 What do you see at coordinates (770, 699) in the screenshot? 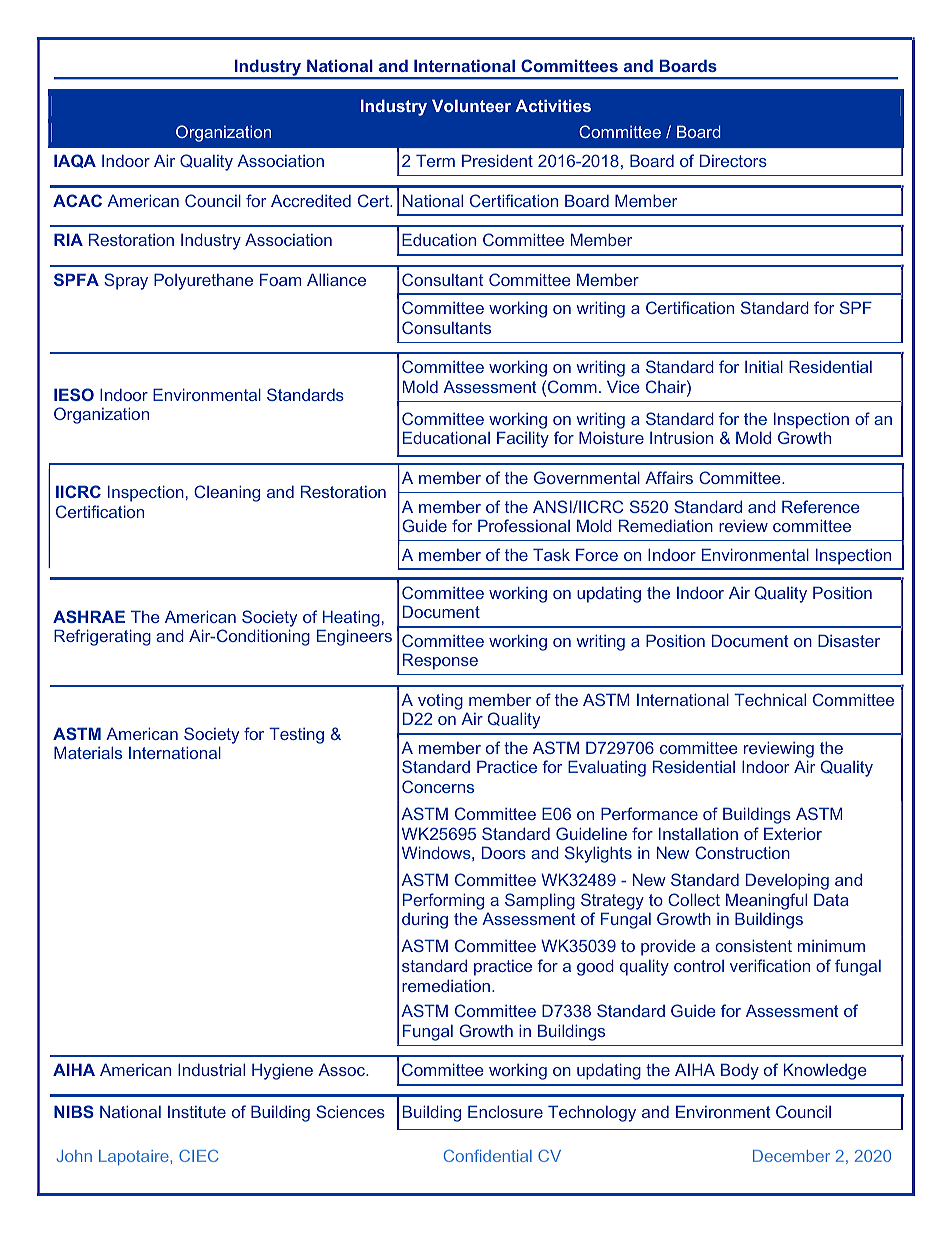
I see `Technical` at bounding box center [770, 699].
